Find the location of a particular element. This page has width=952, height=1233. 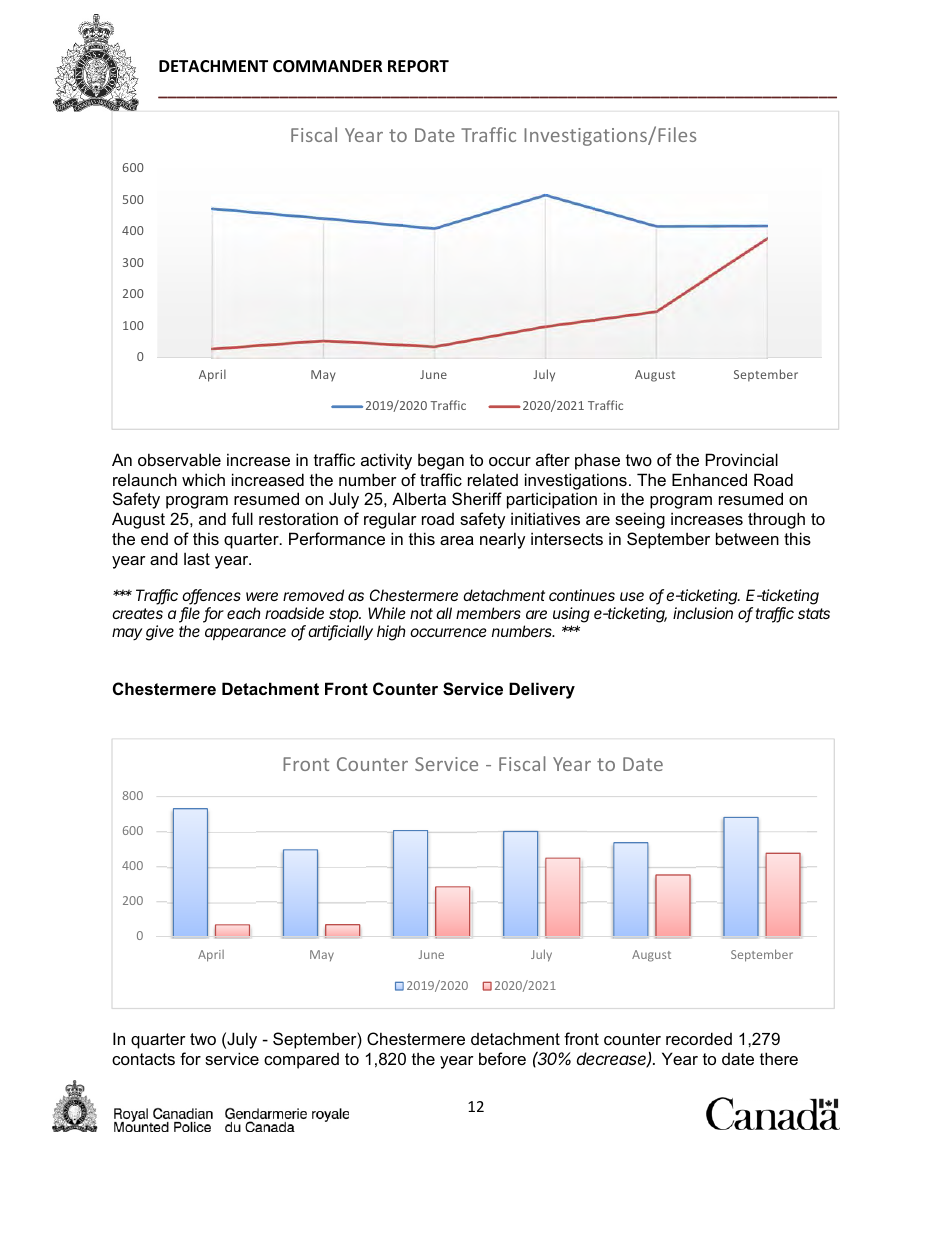

Delivery is located at coordinates (542, 690).
